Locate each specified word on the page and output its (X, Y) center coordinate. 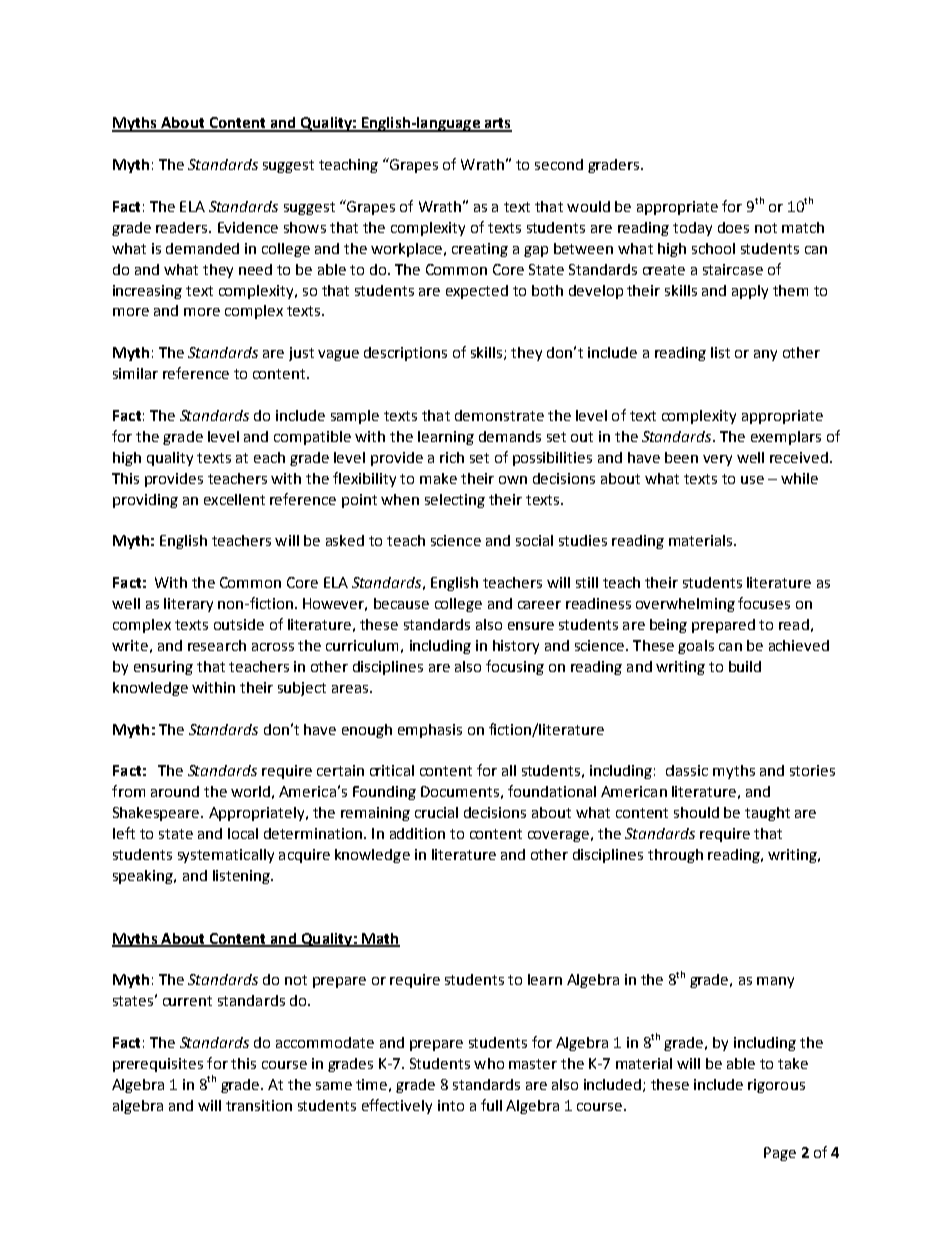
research (217, 645)
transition (259, 1105)
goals (696, 647)
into (451, 1105)
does (733, 227)
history (516, 647)
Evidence (248, 227)
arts (497, 124)
